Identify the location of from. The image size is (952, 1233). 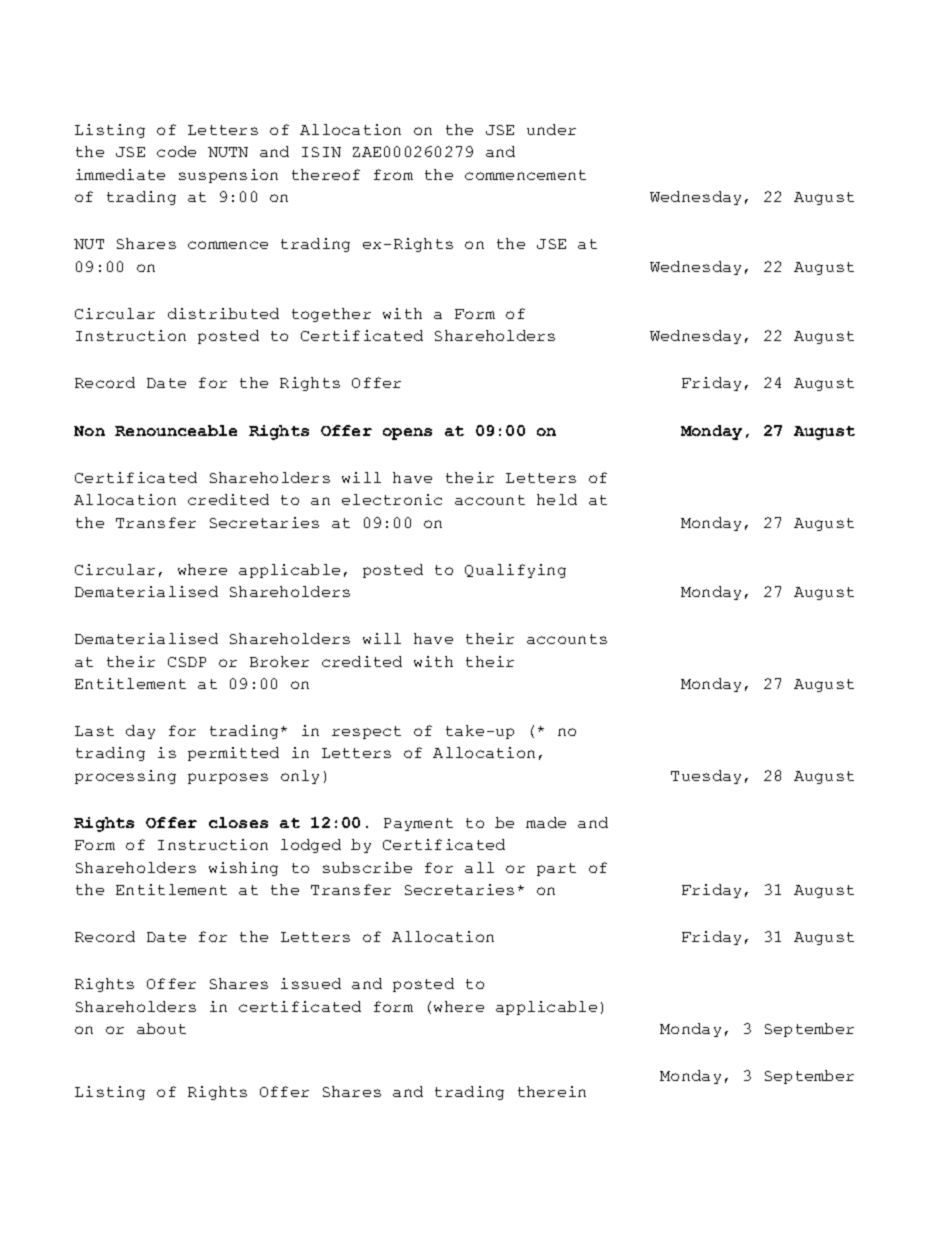
(393, 174).
